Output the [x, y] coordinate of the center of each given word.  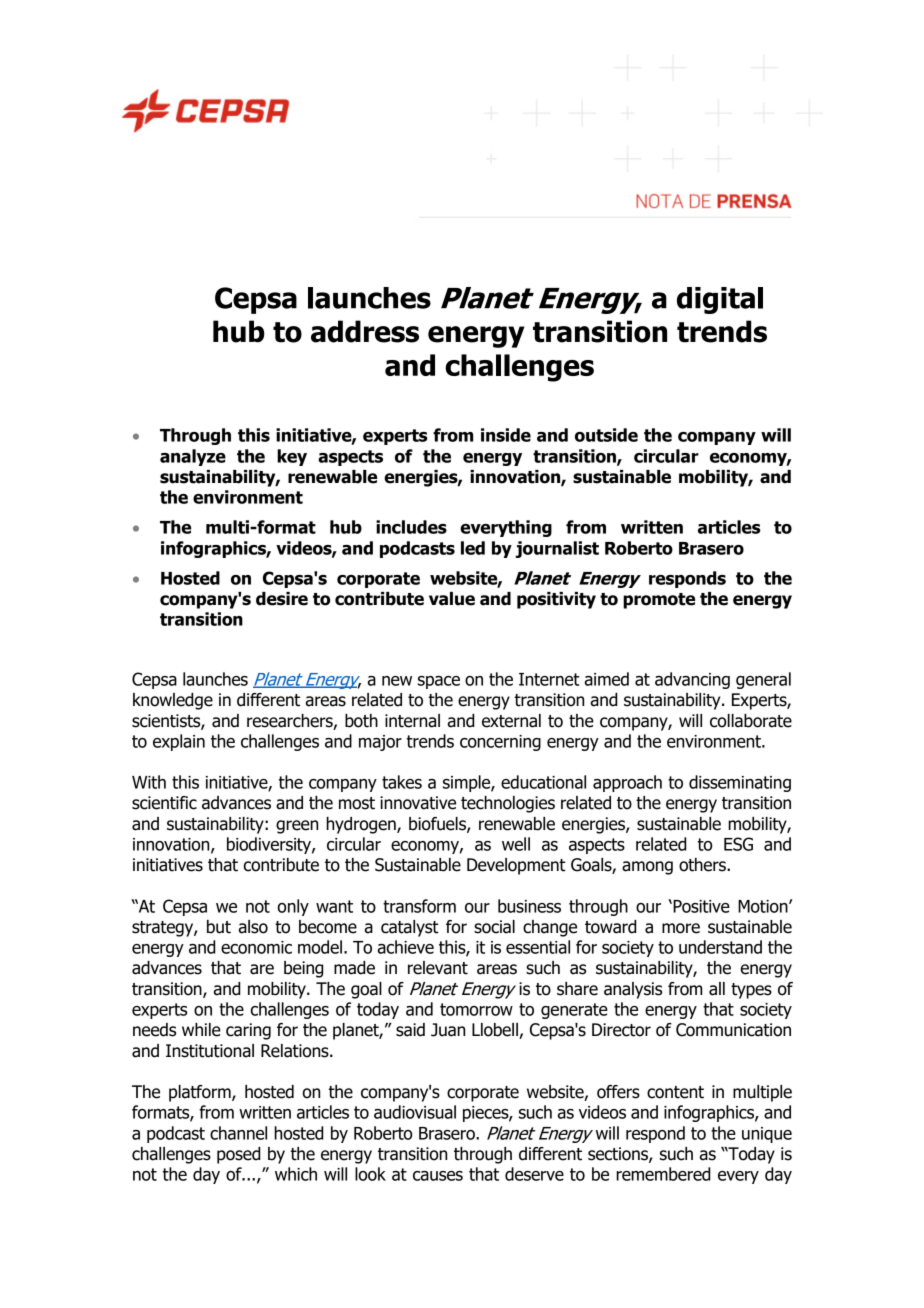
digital [720, 300]
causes [438, 1176]
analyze [193, 457]
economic [256, 947]
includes [411, 527]
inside [506, 435]
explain [179, 742]
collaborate [751, 721]
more [681, 928]
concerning [500, 743]
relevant [438, 968]
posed [238, 1155]
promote [659, 601]
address [365, 331]
